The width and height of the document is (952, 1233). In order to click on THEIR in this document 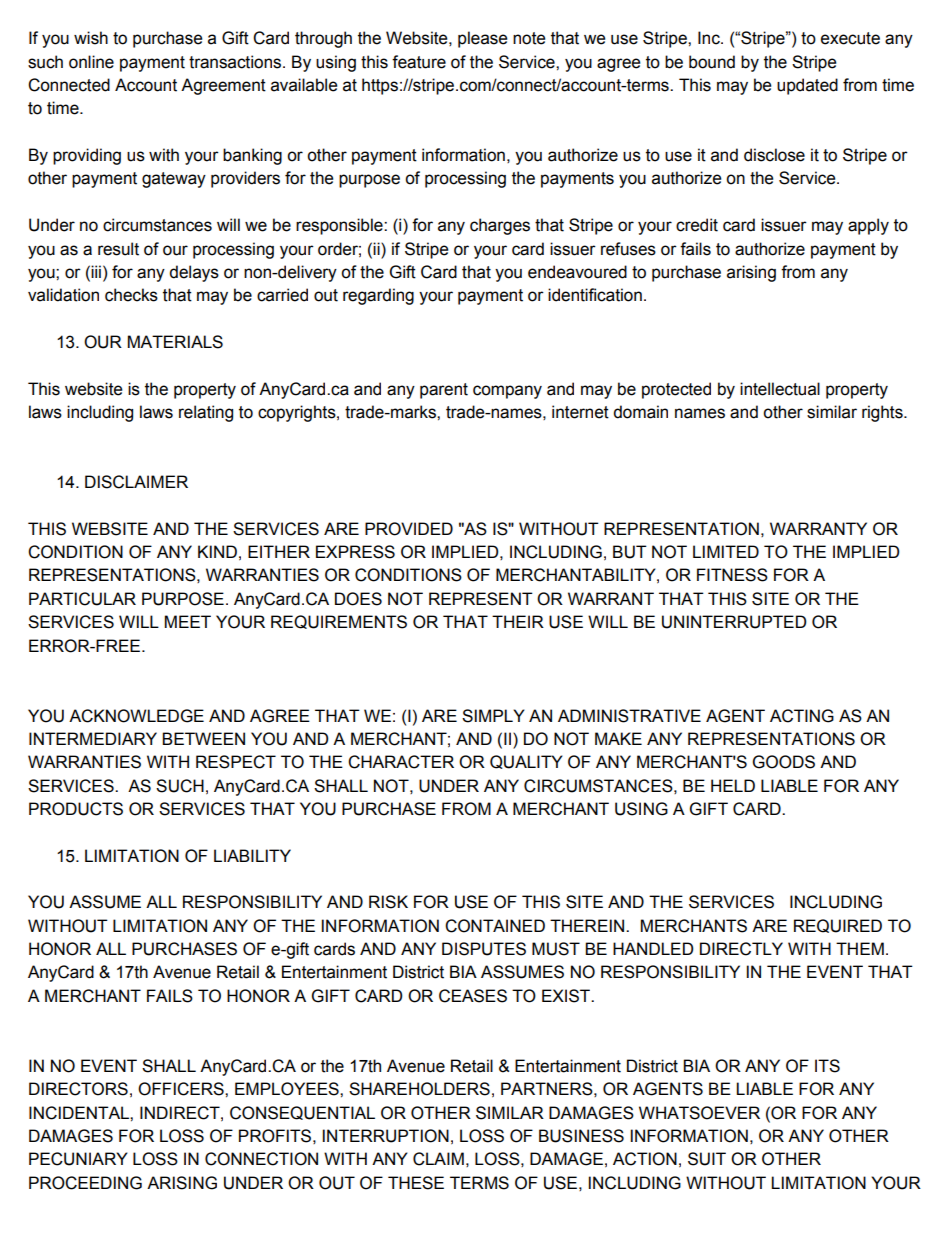, I will do `click(518, 621)`.
